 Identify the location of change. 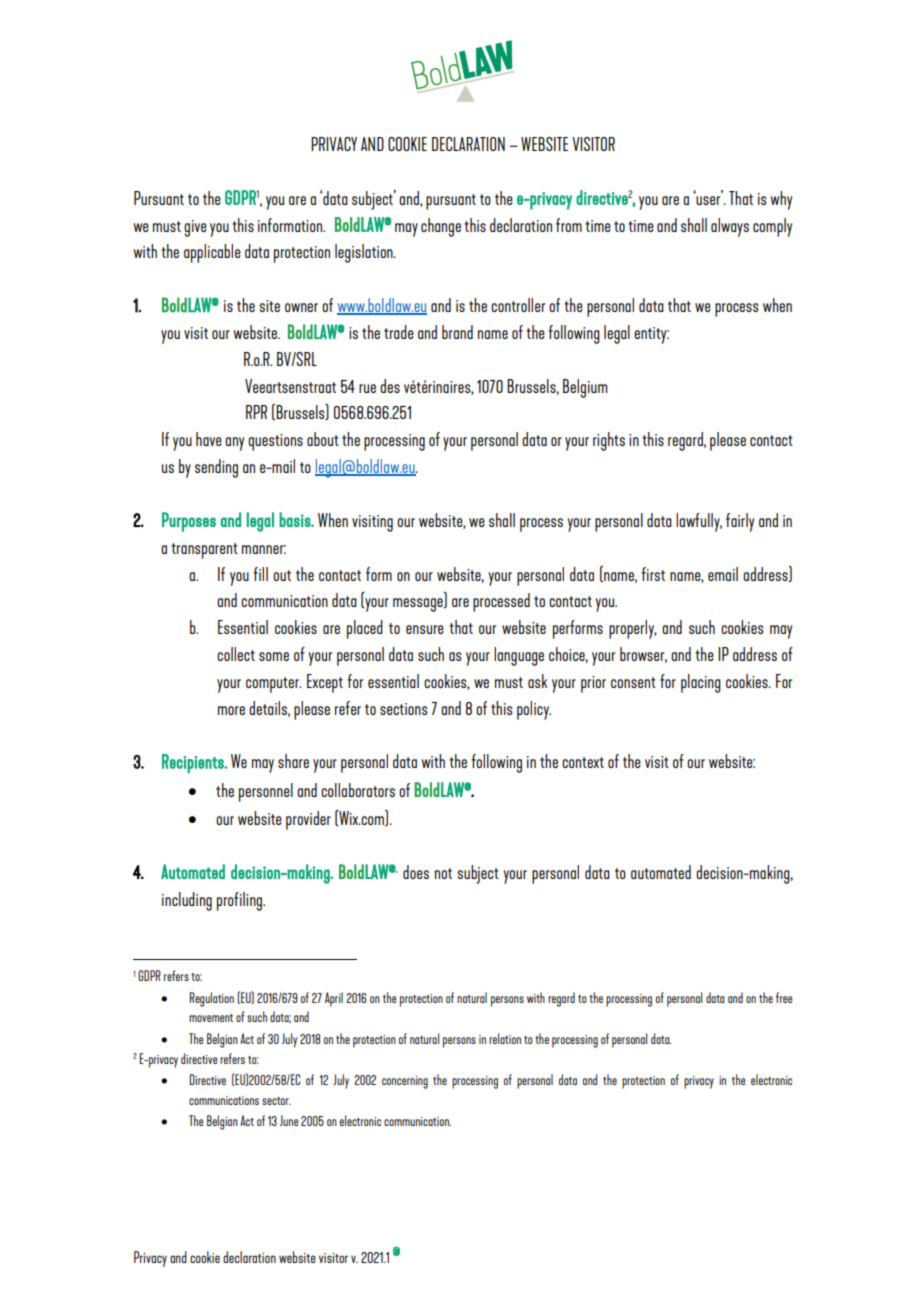
(441, 227).
